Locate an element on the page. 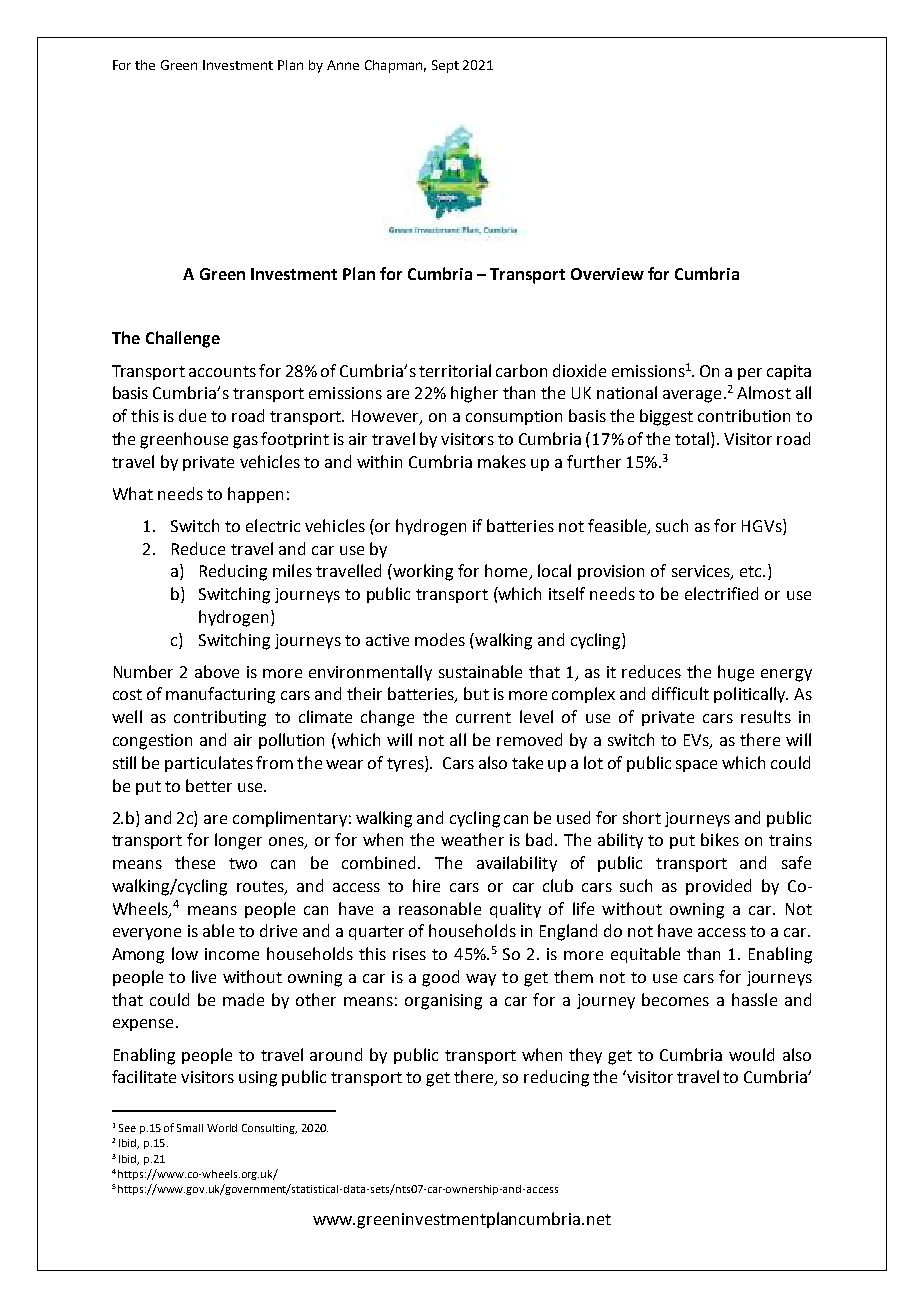 This page has width=924, height=1308. miles is located at coordinates (292, 570).
